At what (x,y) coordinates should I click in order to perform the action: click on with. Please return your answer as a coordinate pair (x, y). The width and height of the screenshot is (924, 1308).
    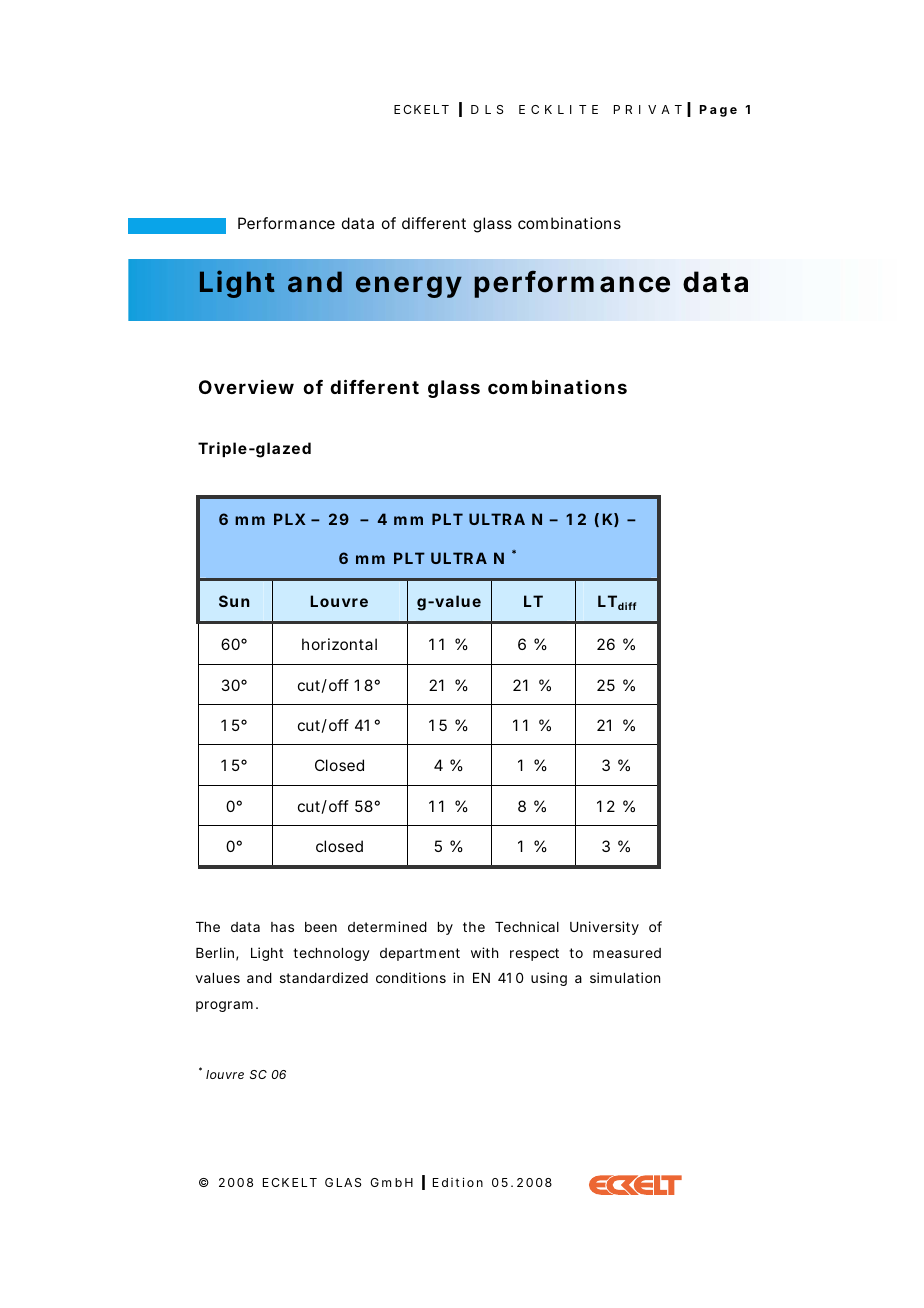
    Looking at the image, I should click on (484, 952).
